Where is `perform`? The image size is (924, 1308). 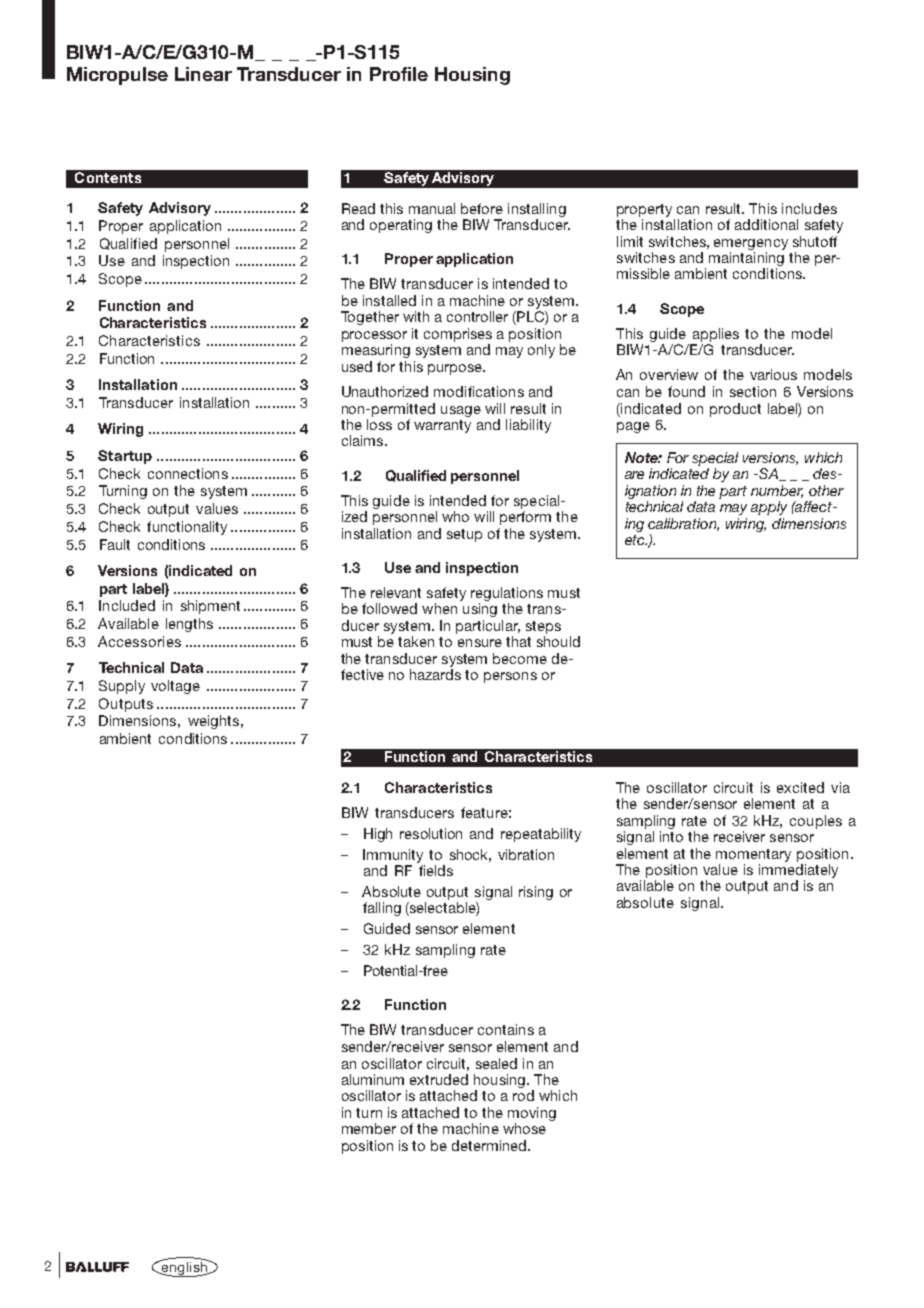
perform is located at coordinates (525, 518).
